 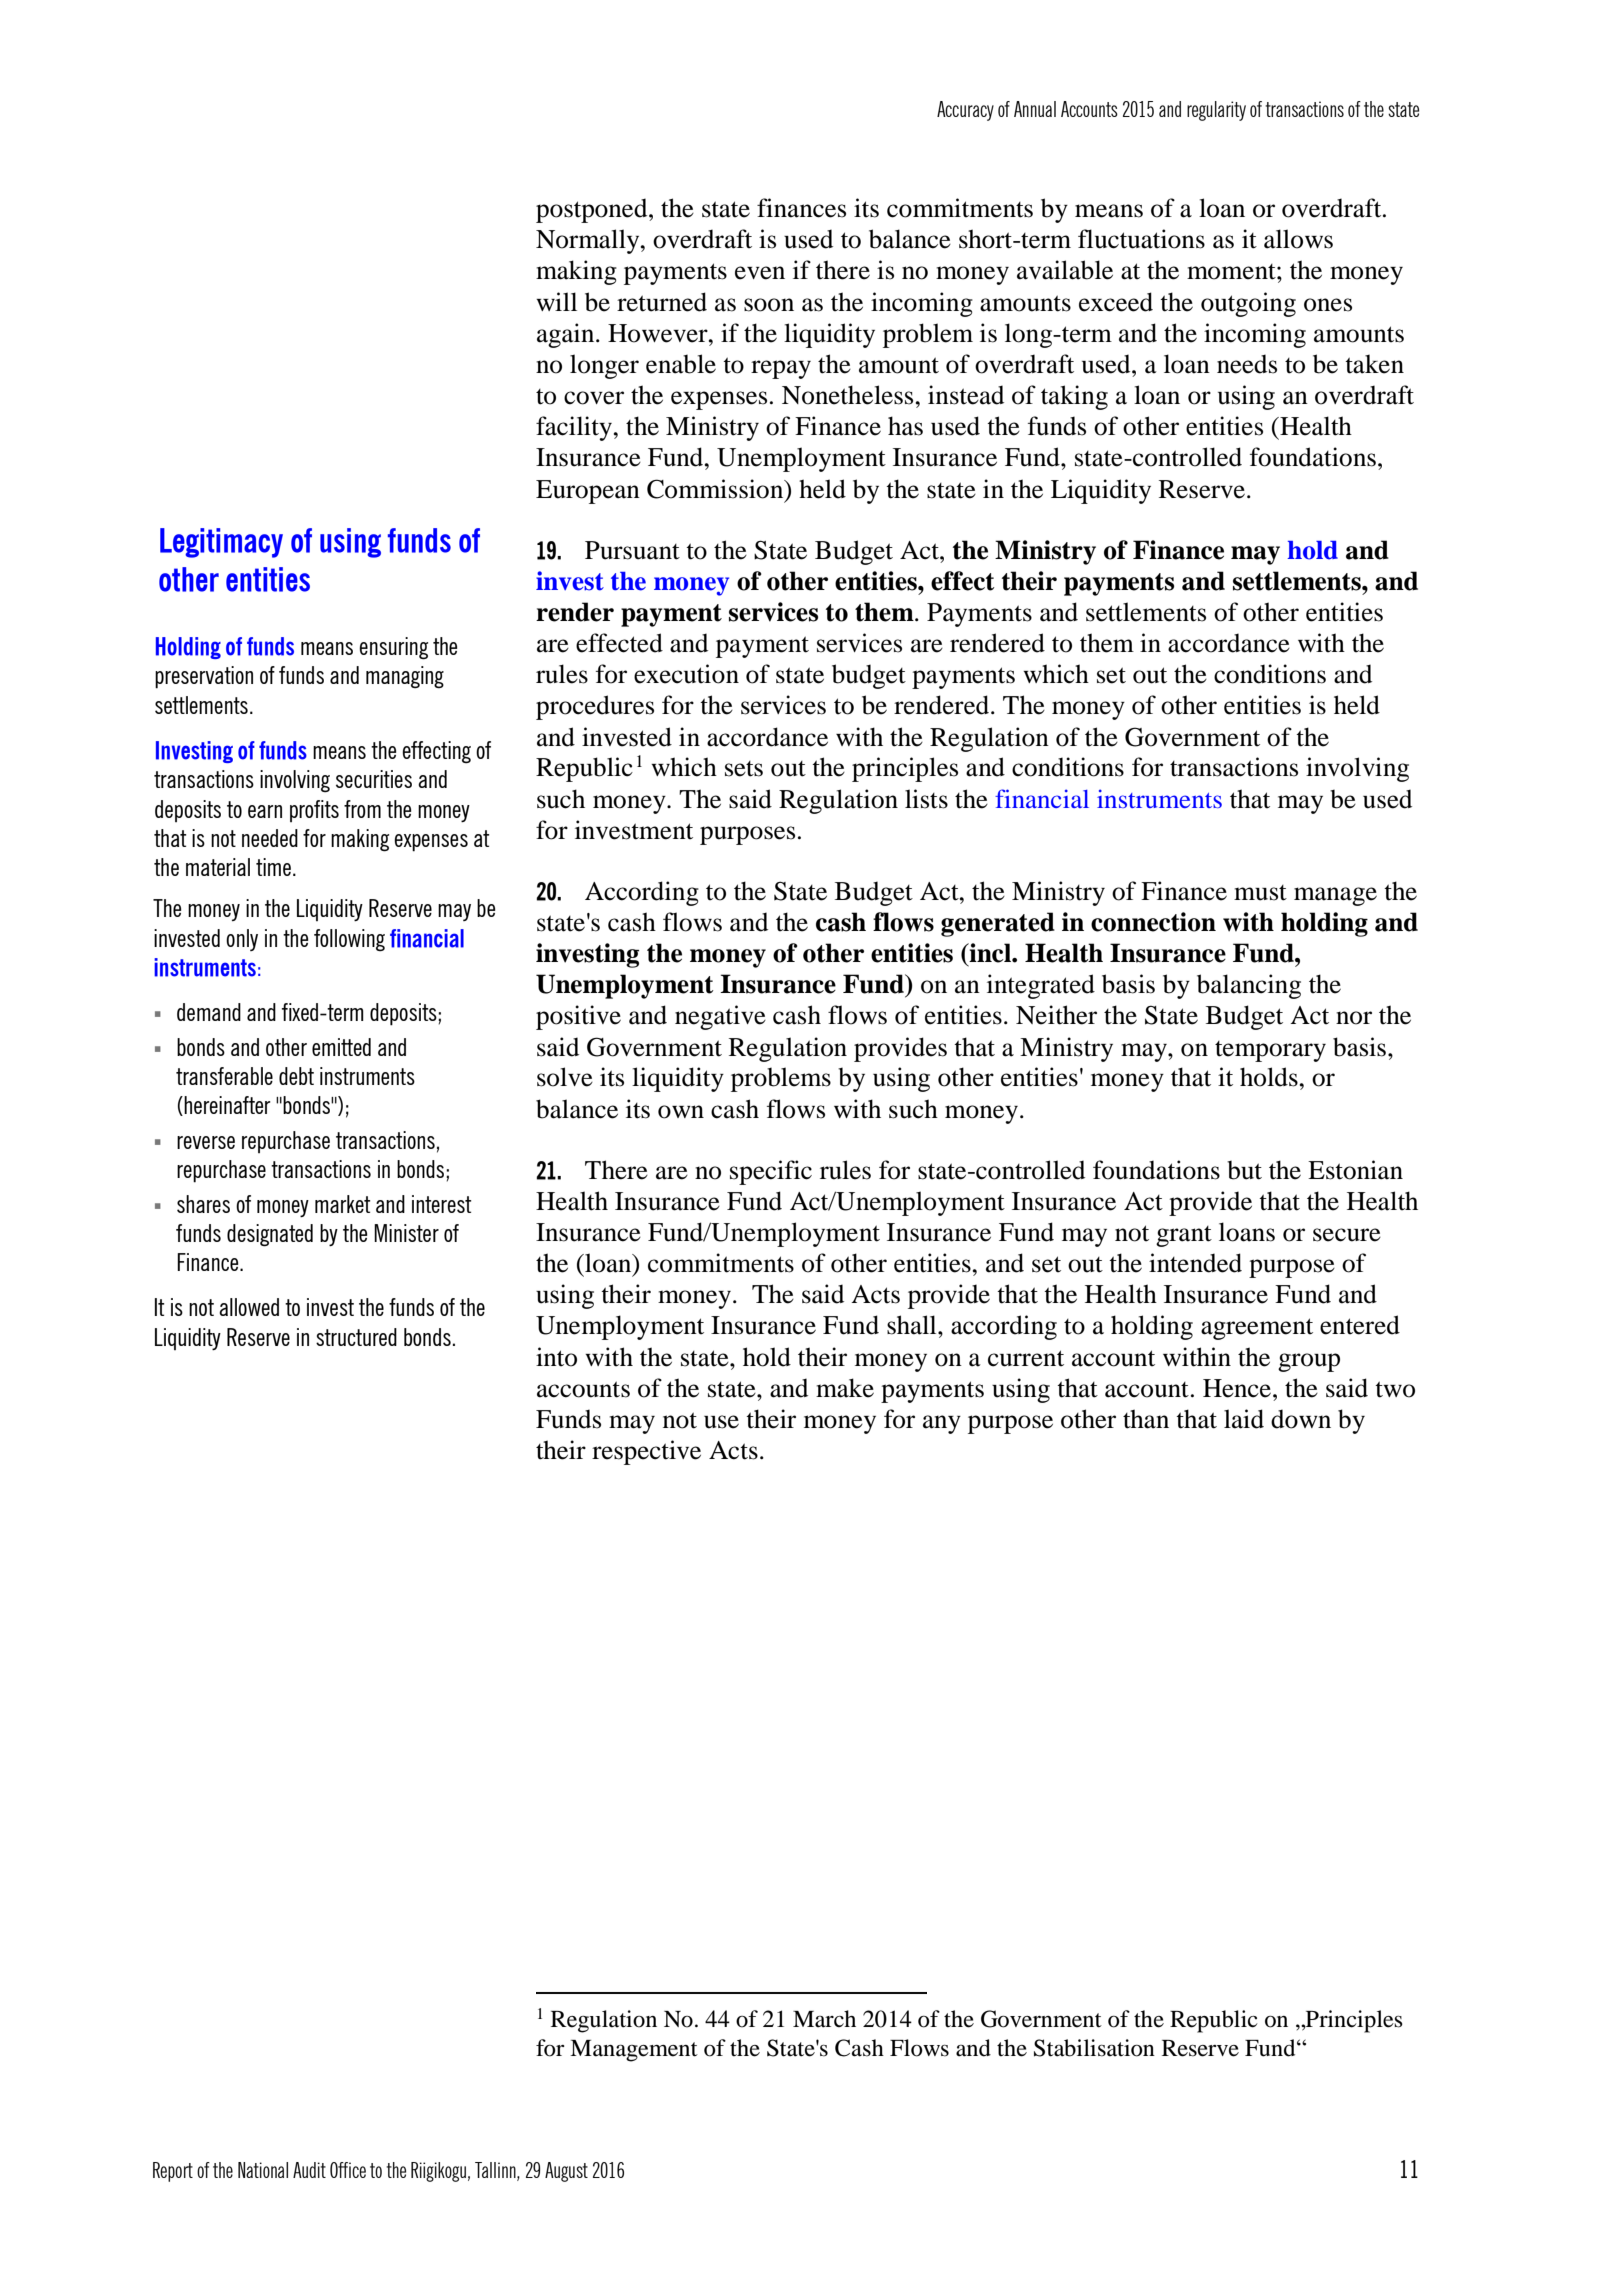 I want to click on structured, so click(x=356, y=1337).
